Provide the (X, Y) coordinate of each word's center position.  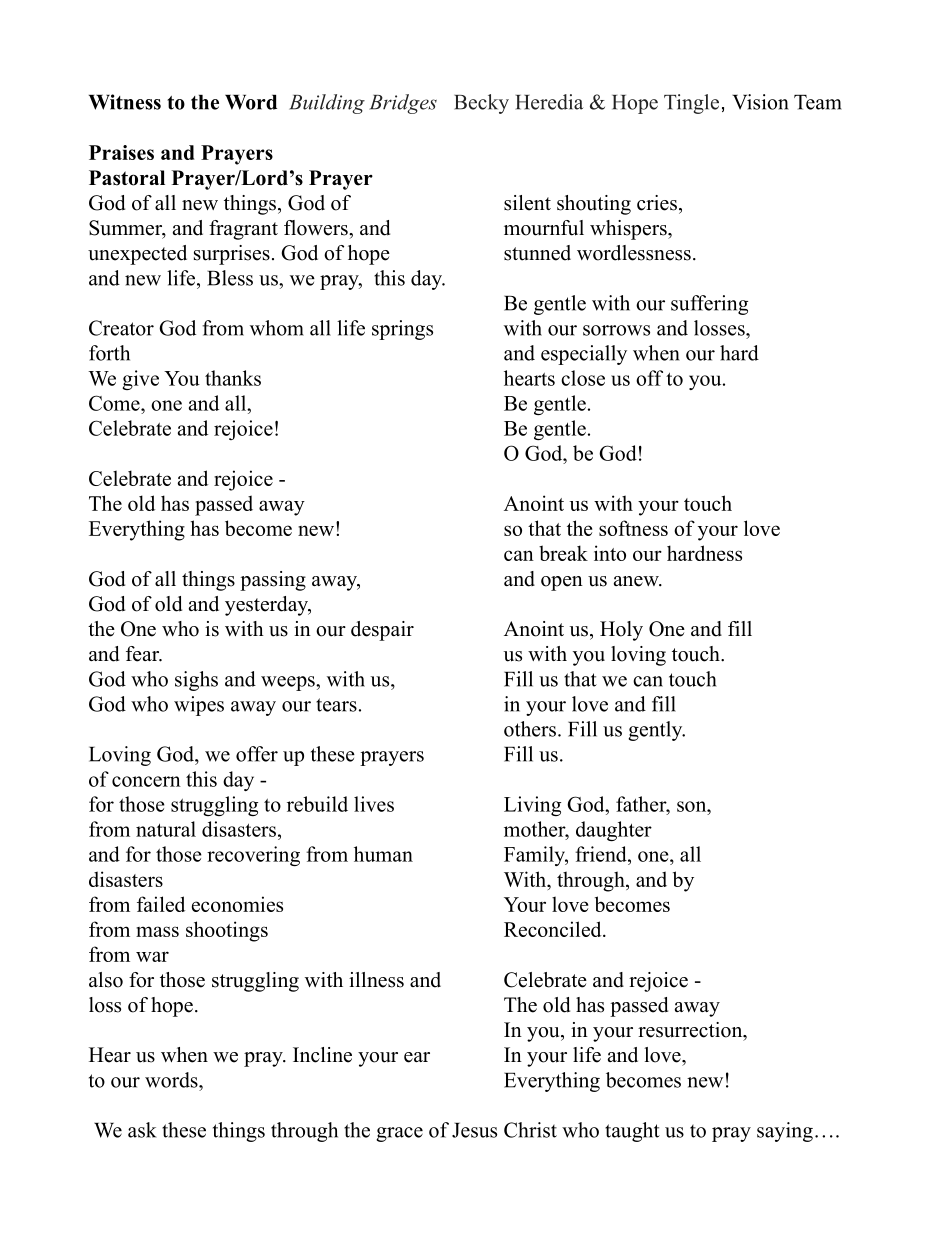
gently (656, 731)
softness (633, 528)
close (583, 378)
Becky (481, 104)
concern (146, 781)
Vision (760, 102)
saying (785, 1132)
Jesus (474, 1130)
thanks (233, 378)
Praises (121, 152)
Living (532, 806)
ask (142, 1130)
